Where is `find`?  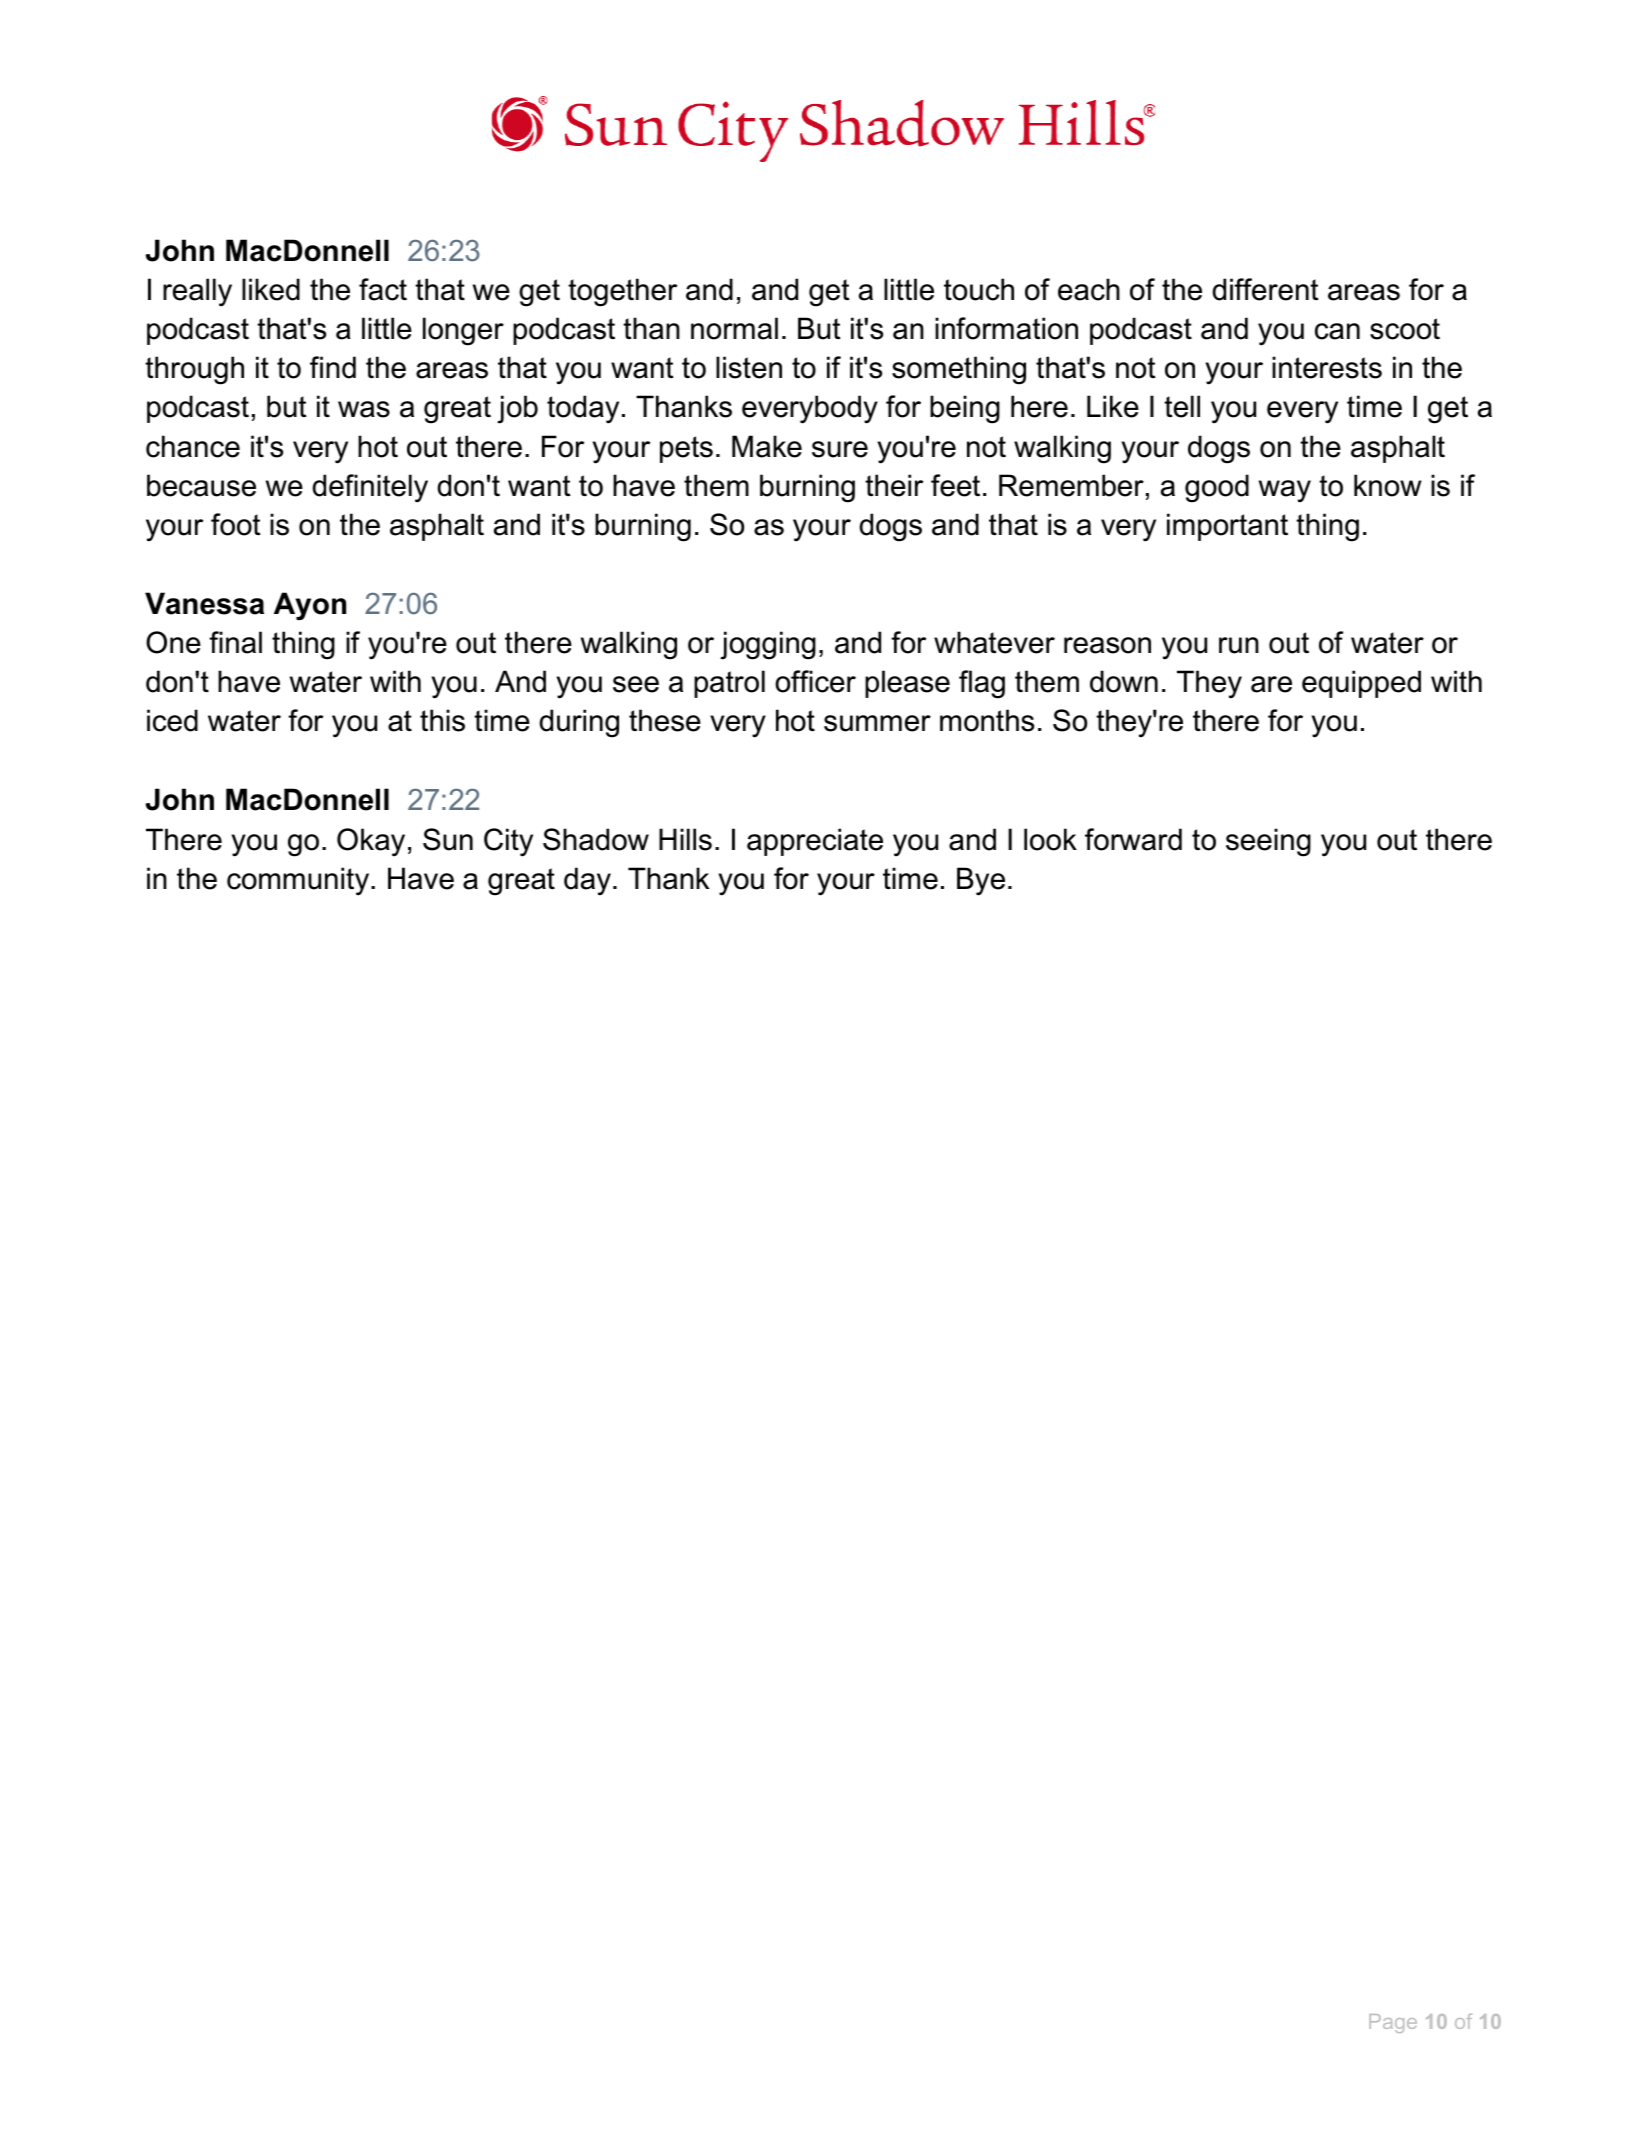
find is located at coordinates (333, 367).
